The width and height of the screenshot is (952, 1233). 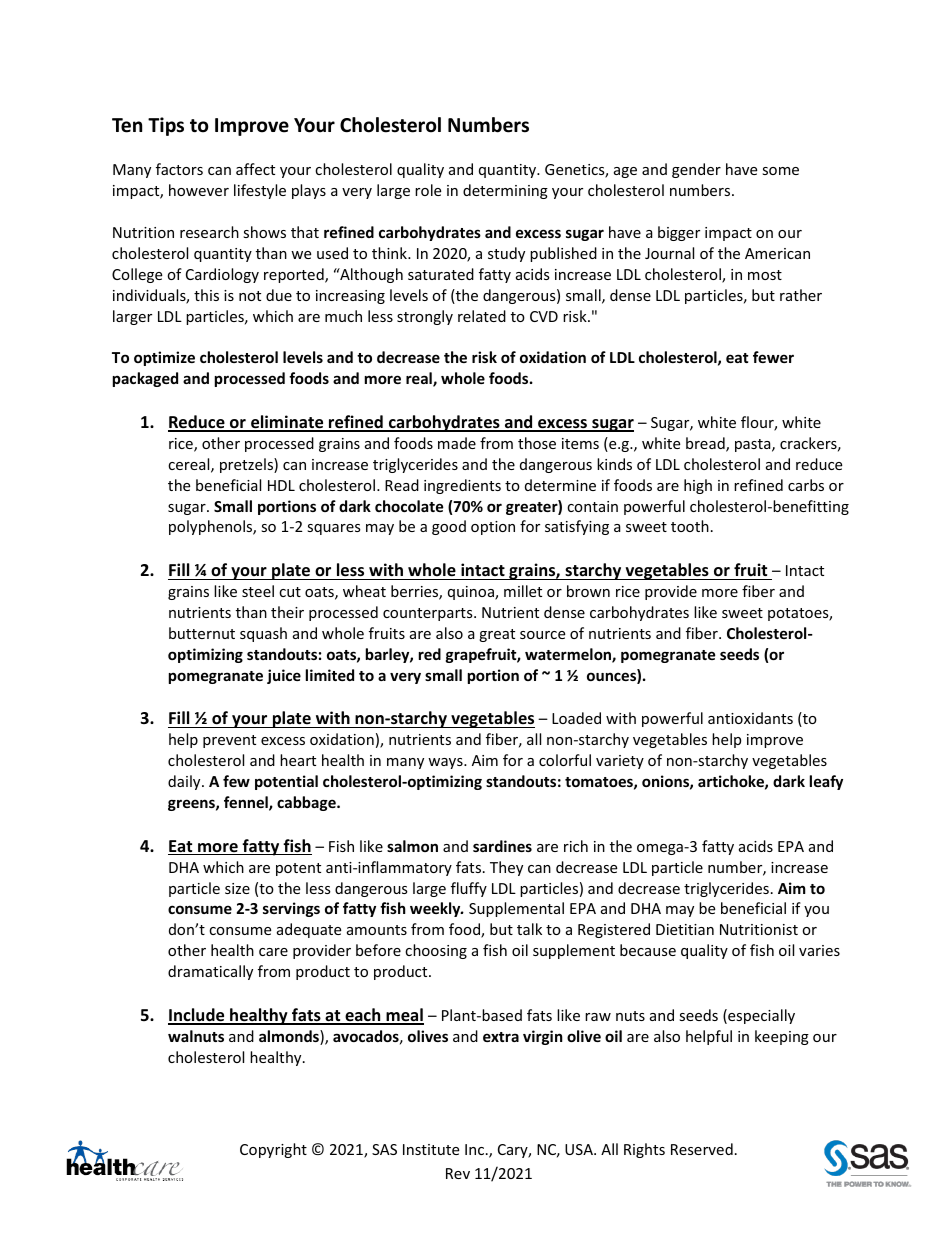 What do you see at coordinates (185, 782) in the screenshot?
I see `daily` at bounding box center [185, 782].
